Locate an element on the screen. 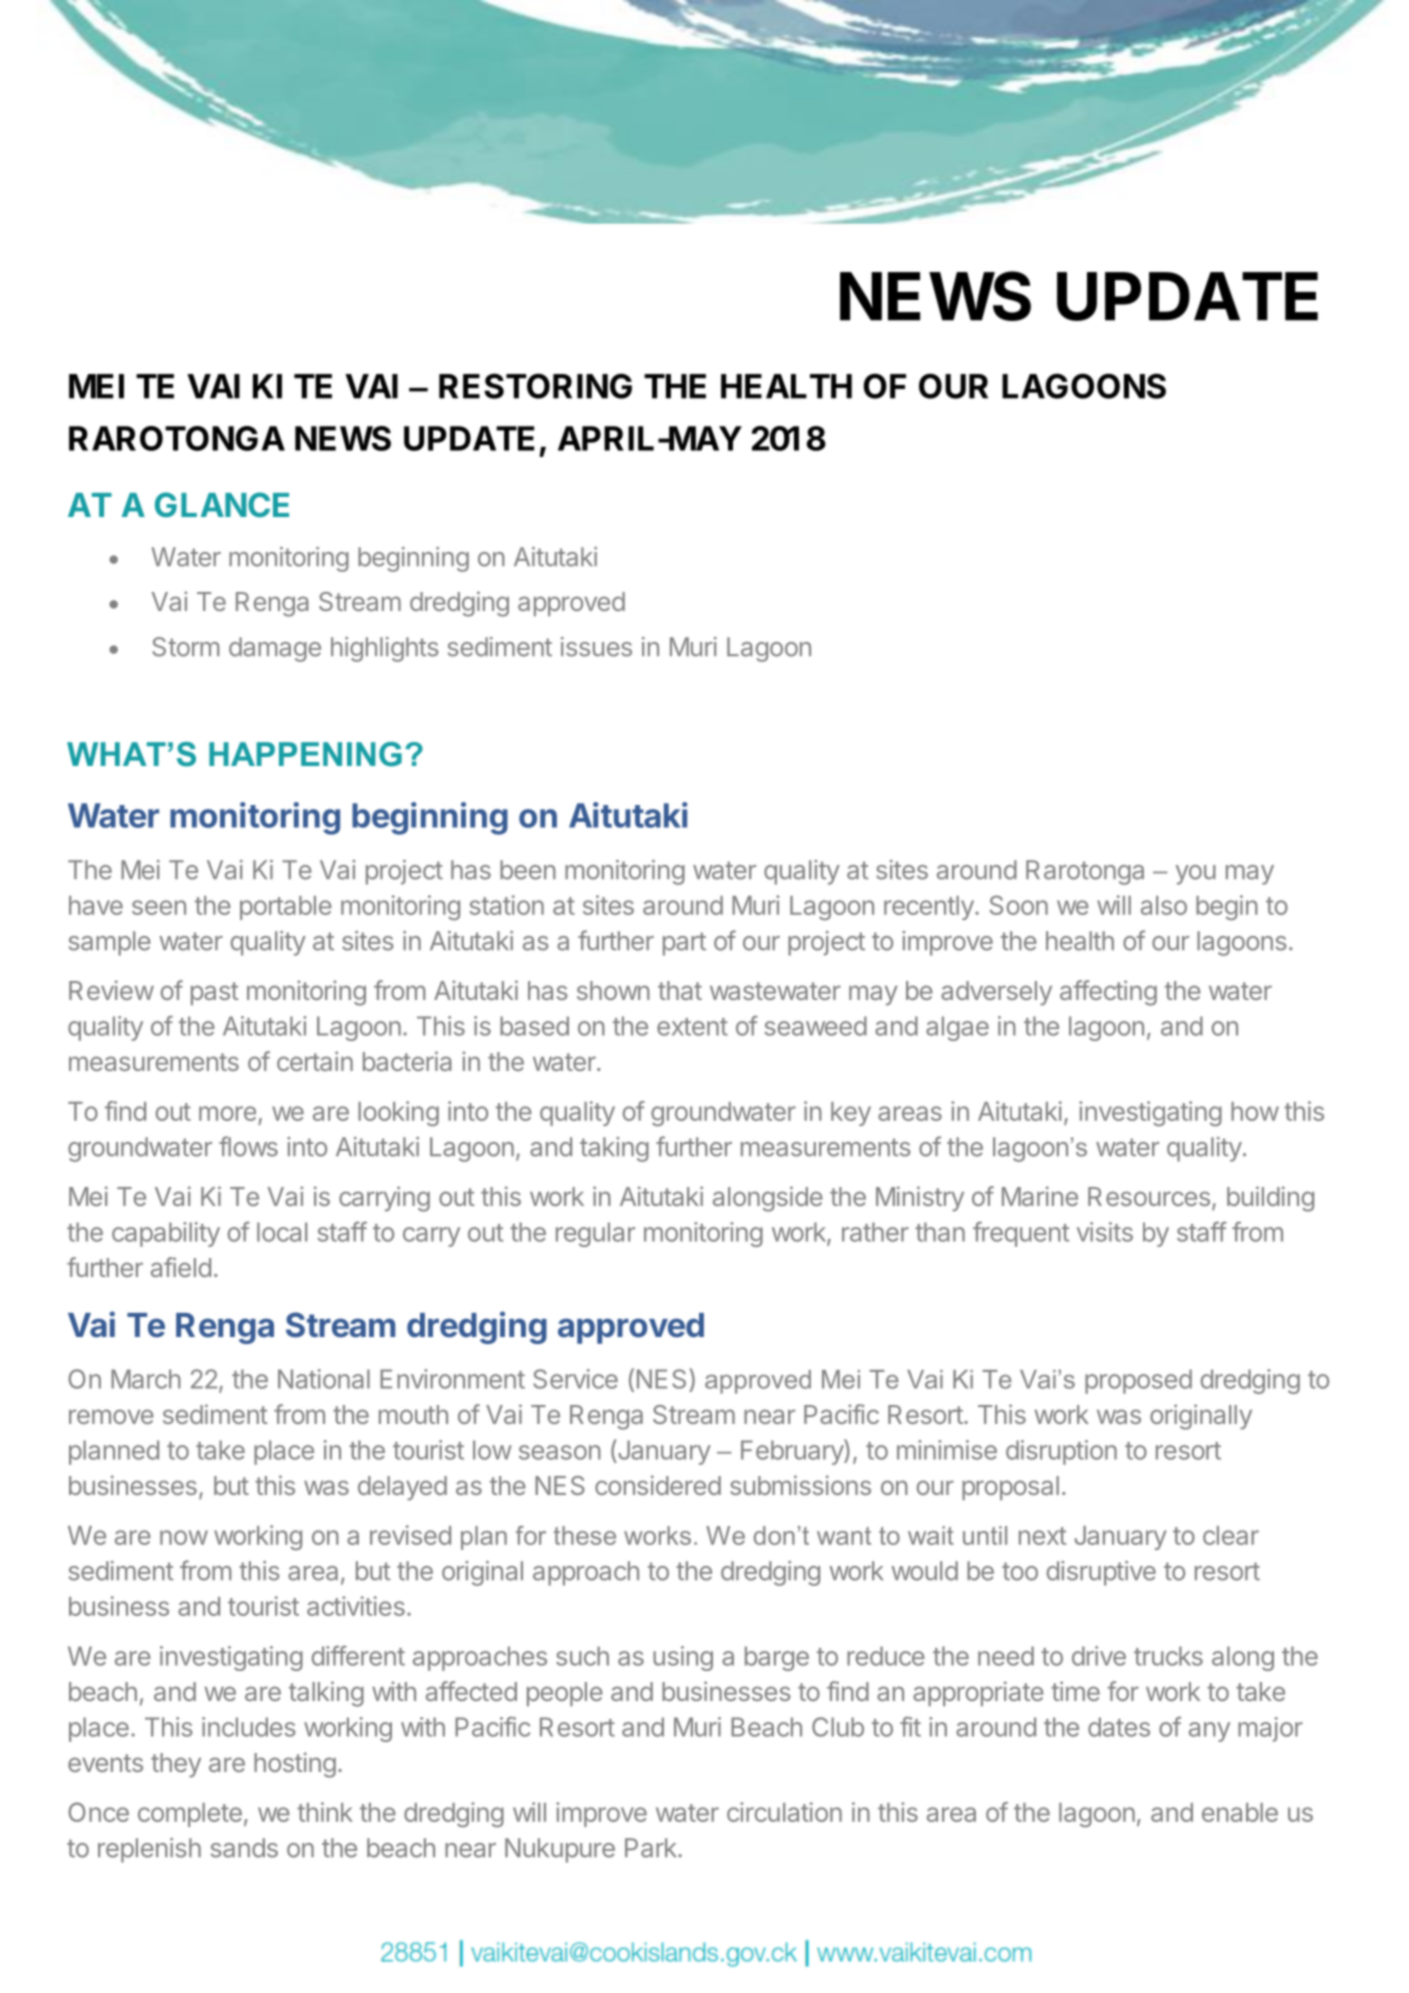 The width and height of the screenshot is (1409, 1993). Park is located at coordinates (652, 1848).
